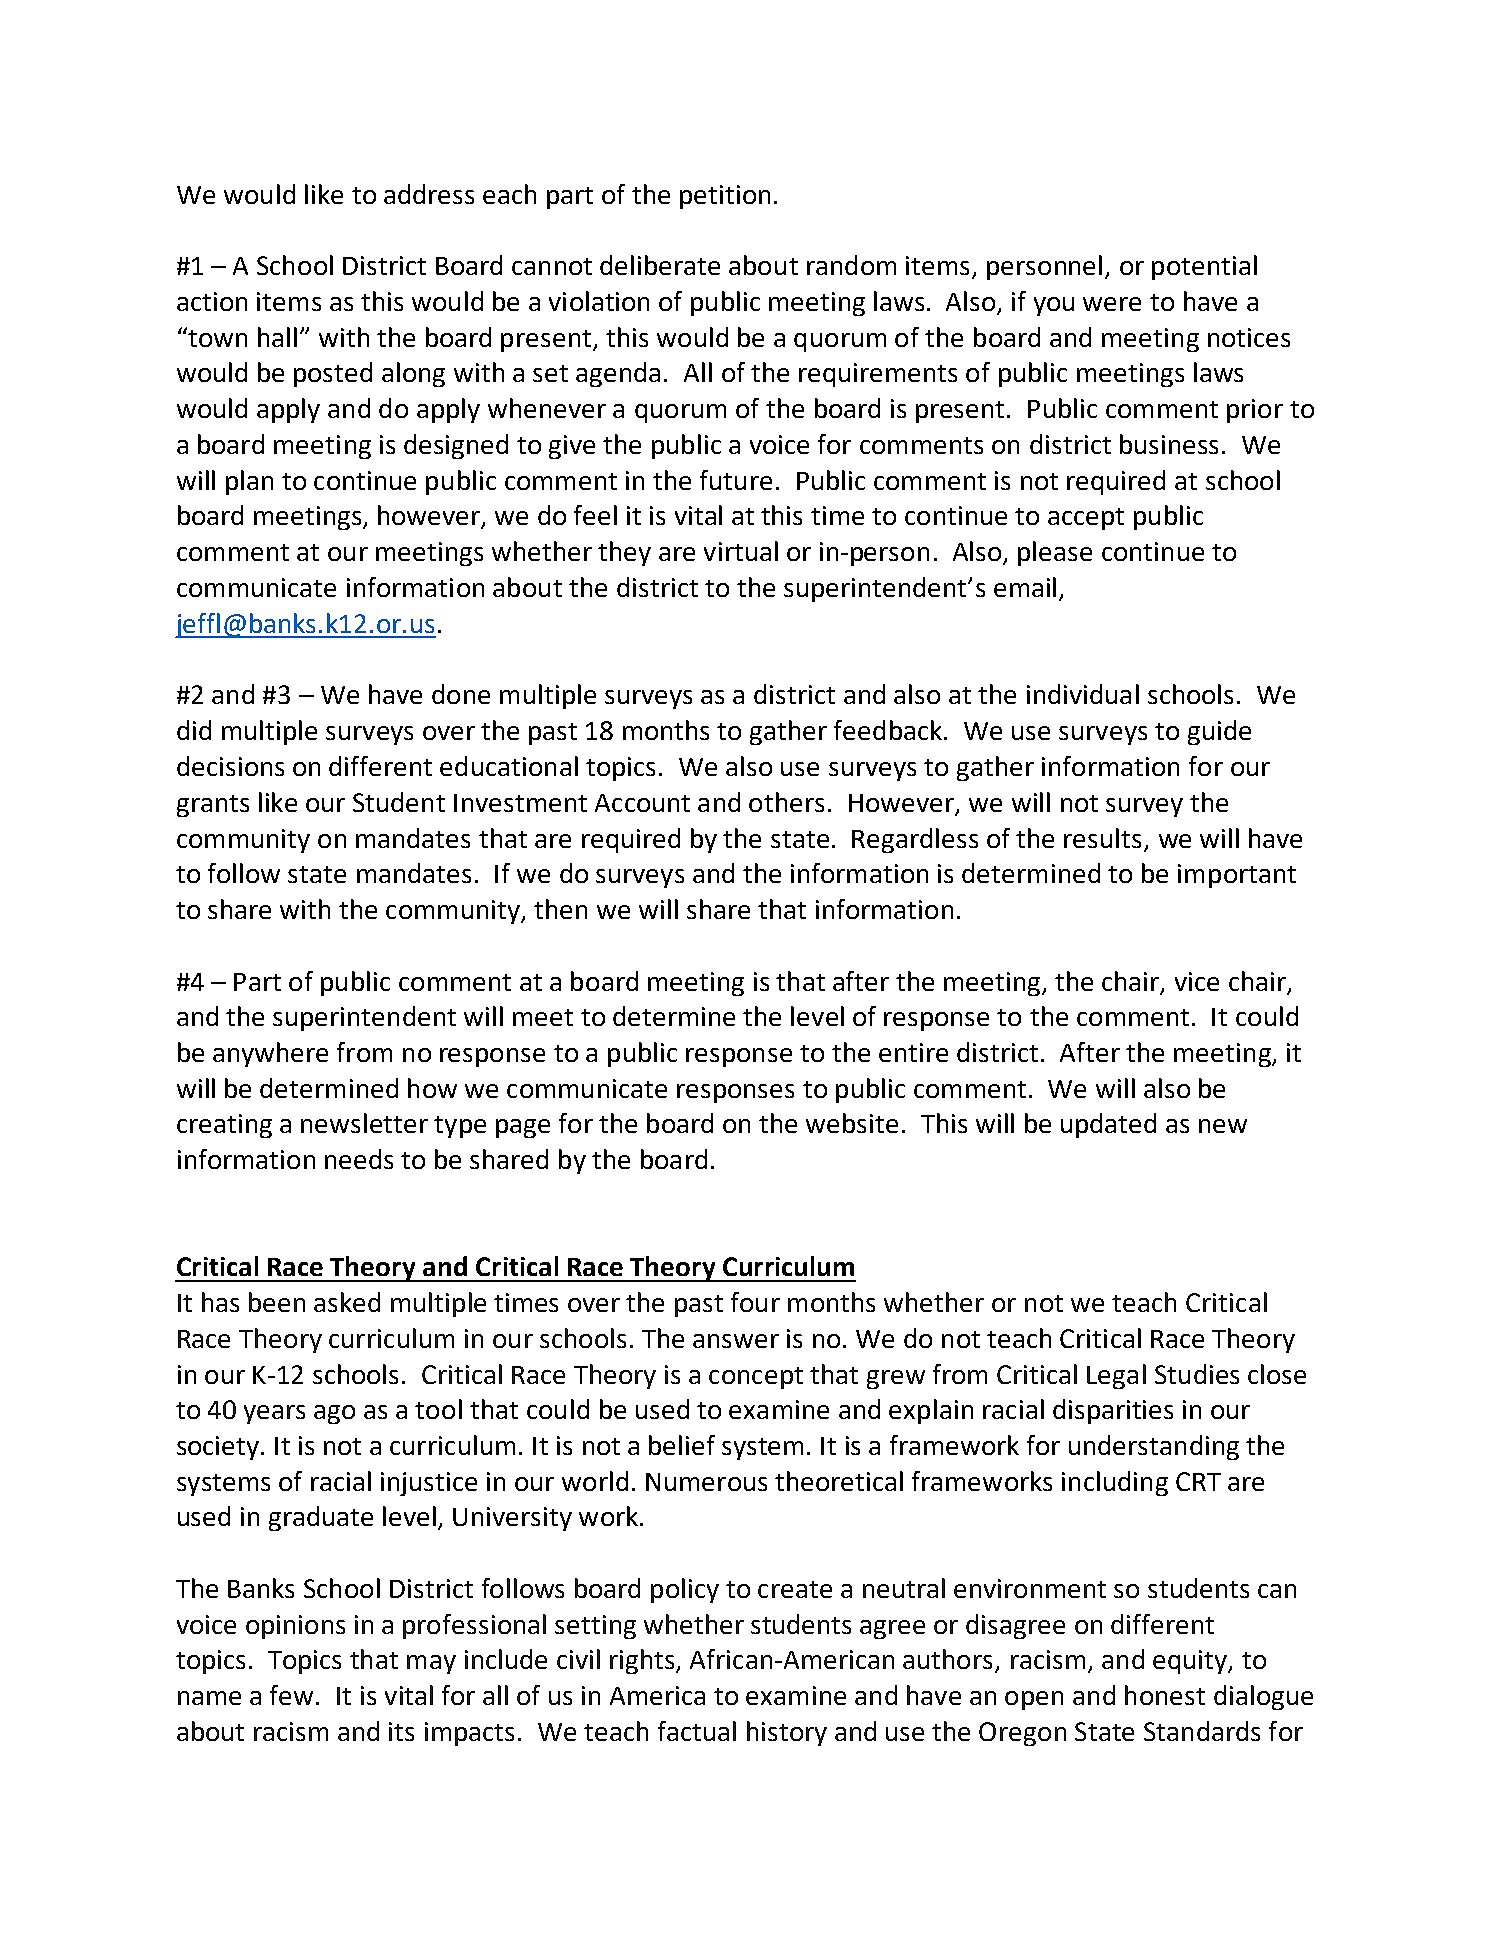 This document has width=1493, height=1933. What do you see at coordinates (786, 802) in the document?
I see `others` at bounding box center [786, 802].
